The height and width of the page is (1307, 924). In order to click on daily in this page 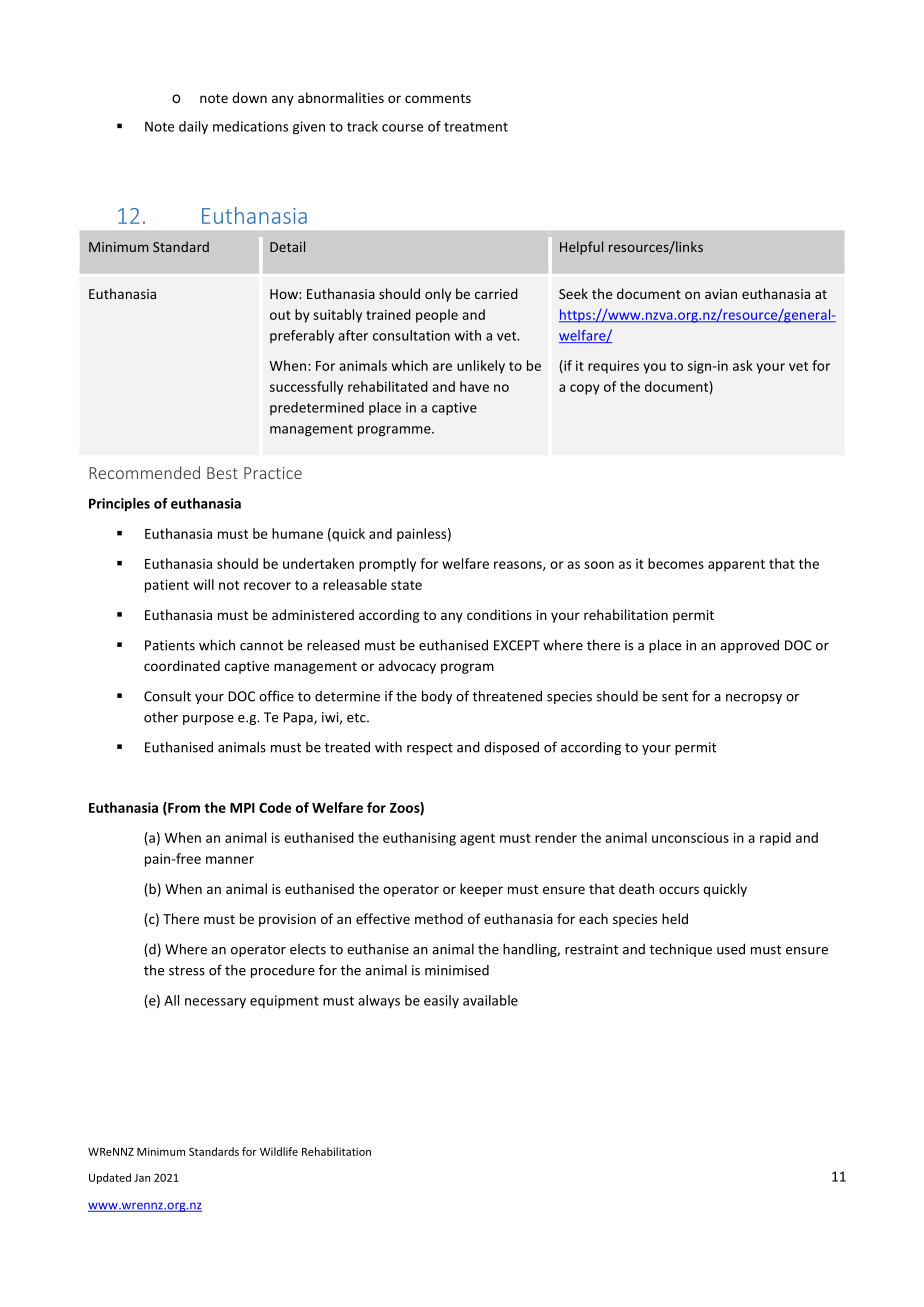, I will do `click(193, 127)`.
